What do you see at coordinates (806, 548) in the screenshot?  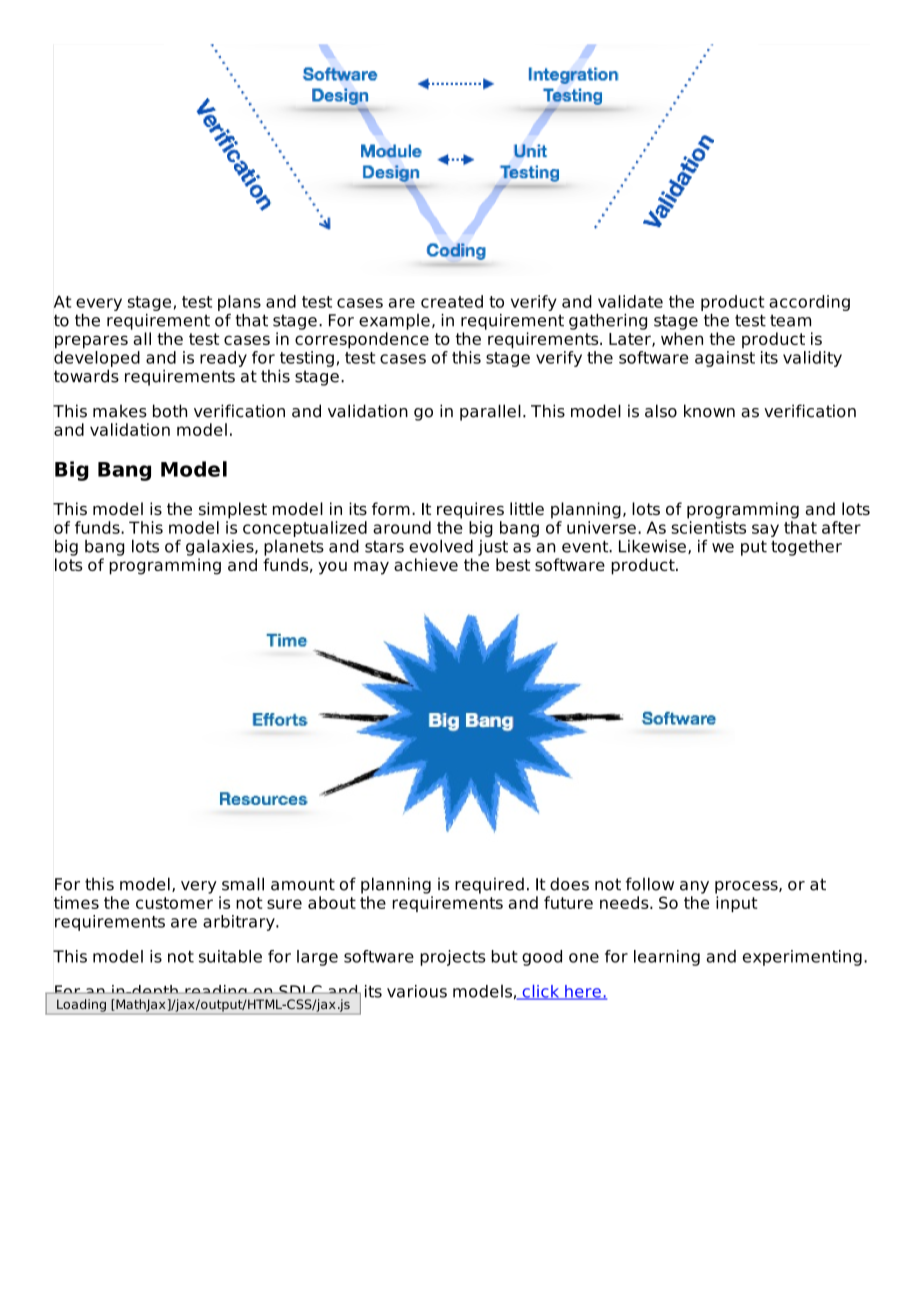 I see `together` at bounding box center [806, 548].
